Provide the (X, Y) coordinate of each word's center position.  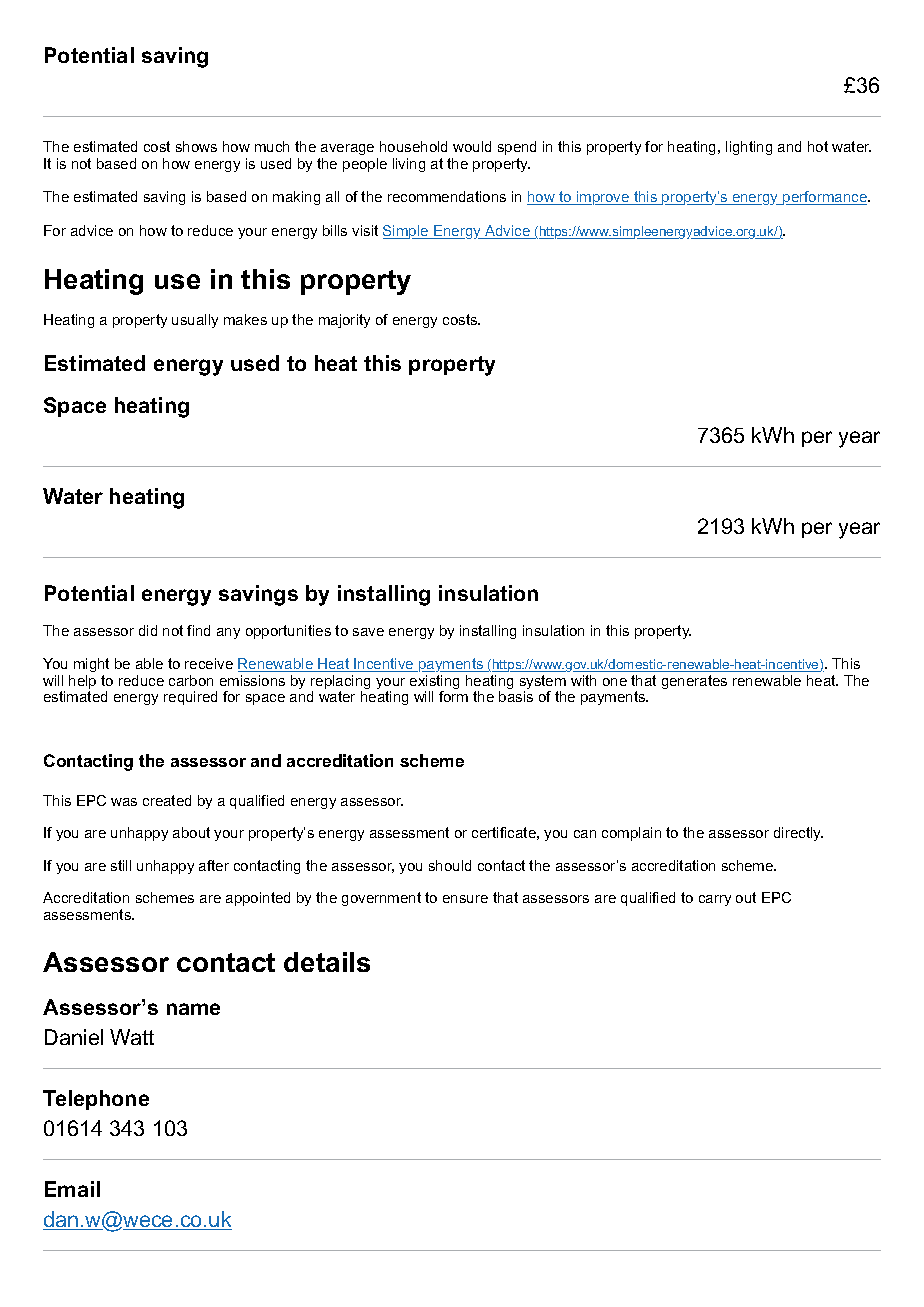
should (450, 865)
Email (72, 1189)
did (148, 630)
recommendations (447, 196)
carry (715, 900)
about (191, 832)
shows (196, 146)
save (368, 632)
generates (694, 682)
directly (798, 834)
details (327, 962)
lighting (749, 148)
